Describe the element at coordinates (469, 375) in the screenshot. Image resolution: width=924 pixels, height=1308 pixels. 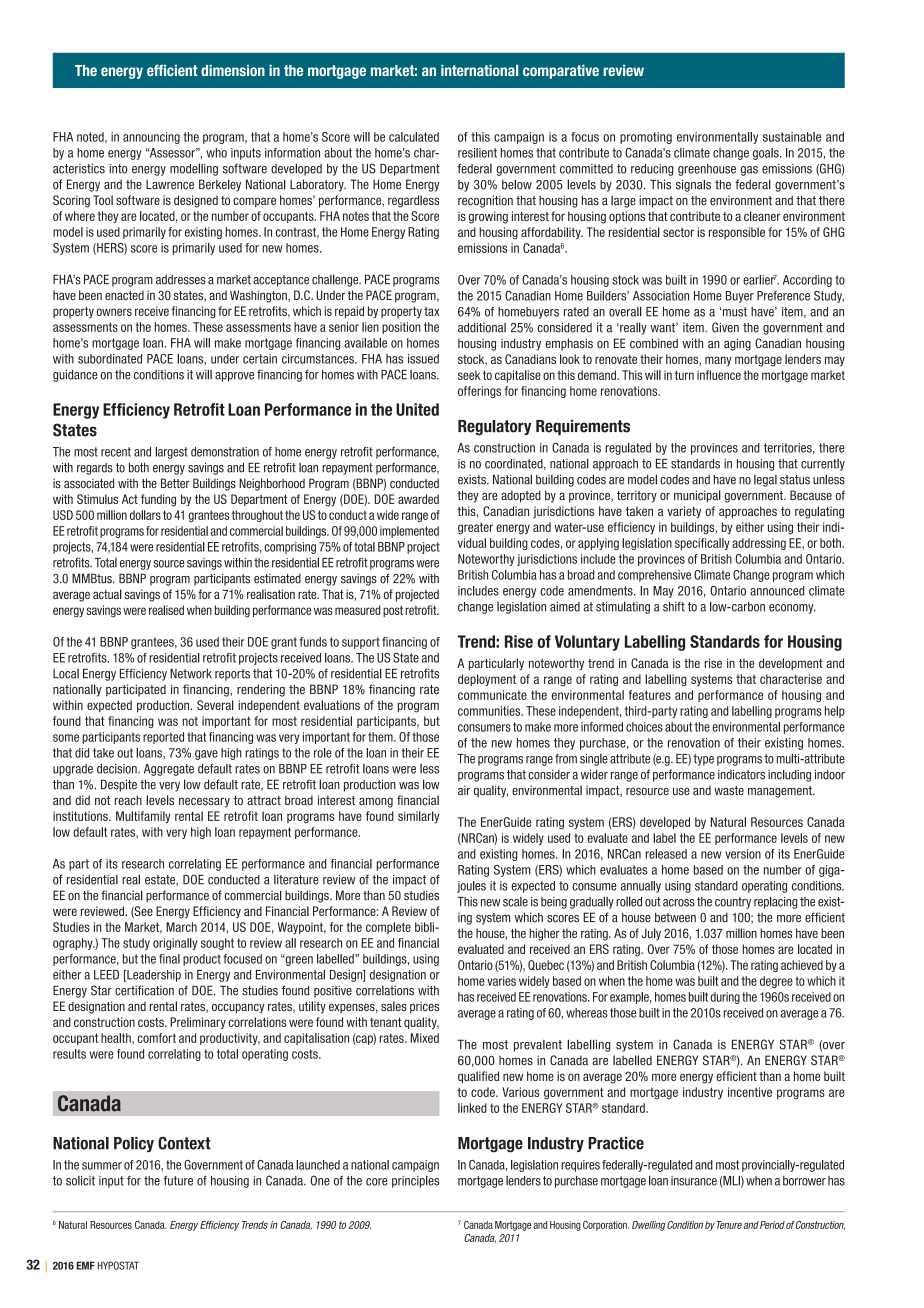
I see `seek` at that location.
